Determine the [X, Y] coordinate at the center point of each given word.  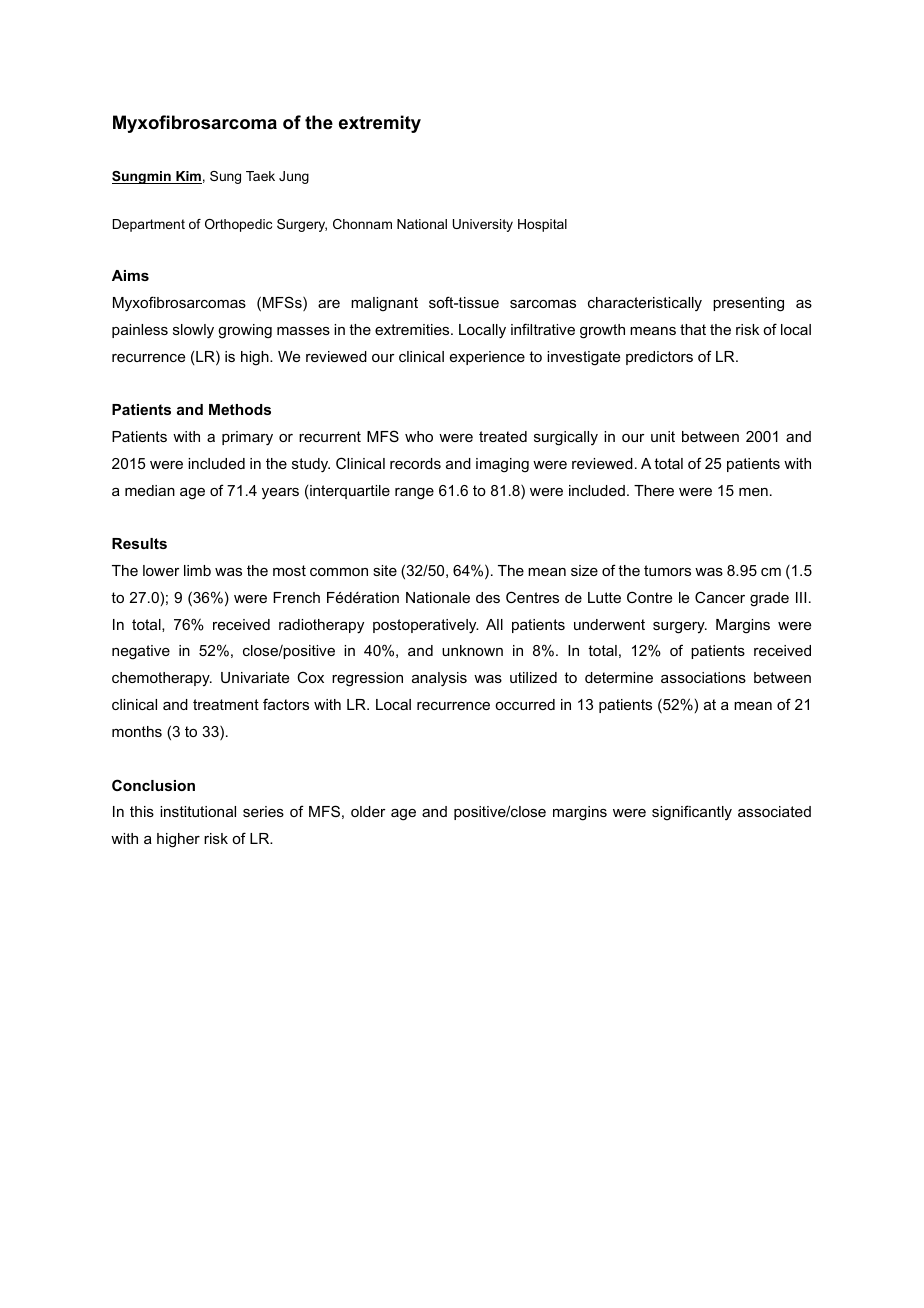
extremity [380, 124]
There [654, 490]
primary [247, 438]
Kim [188, 177]
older [368, 811]
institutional [198, 811]
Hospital [542, 225]
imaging [502, 465]
